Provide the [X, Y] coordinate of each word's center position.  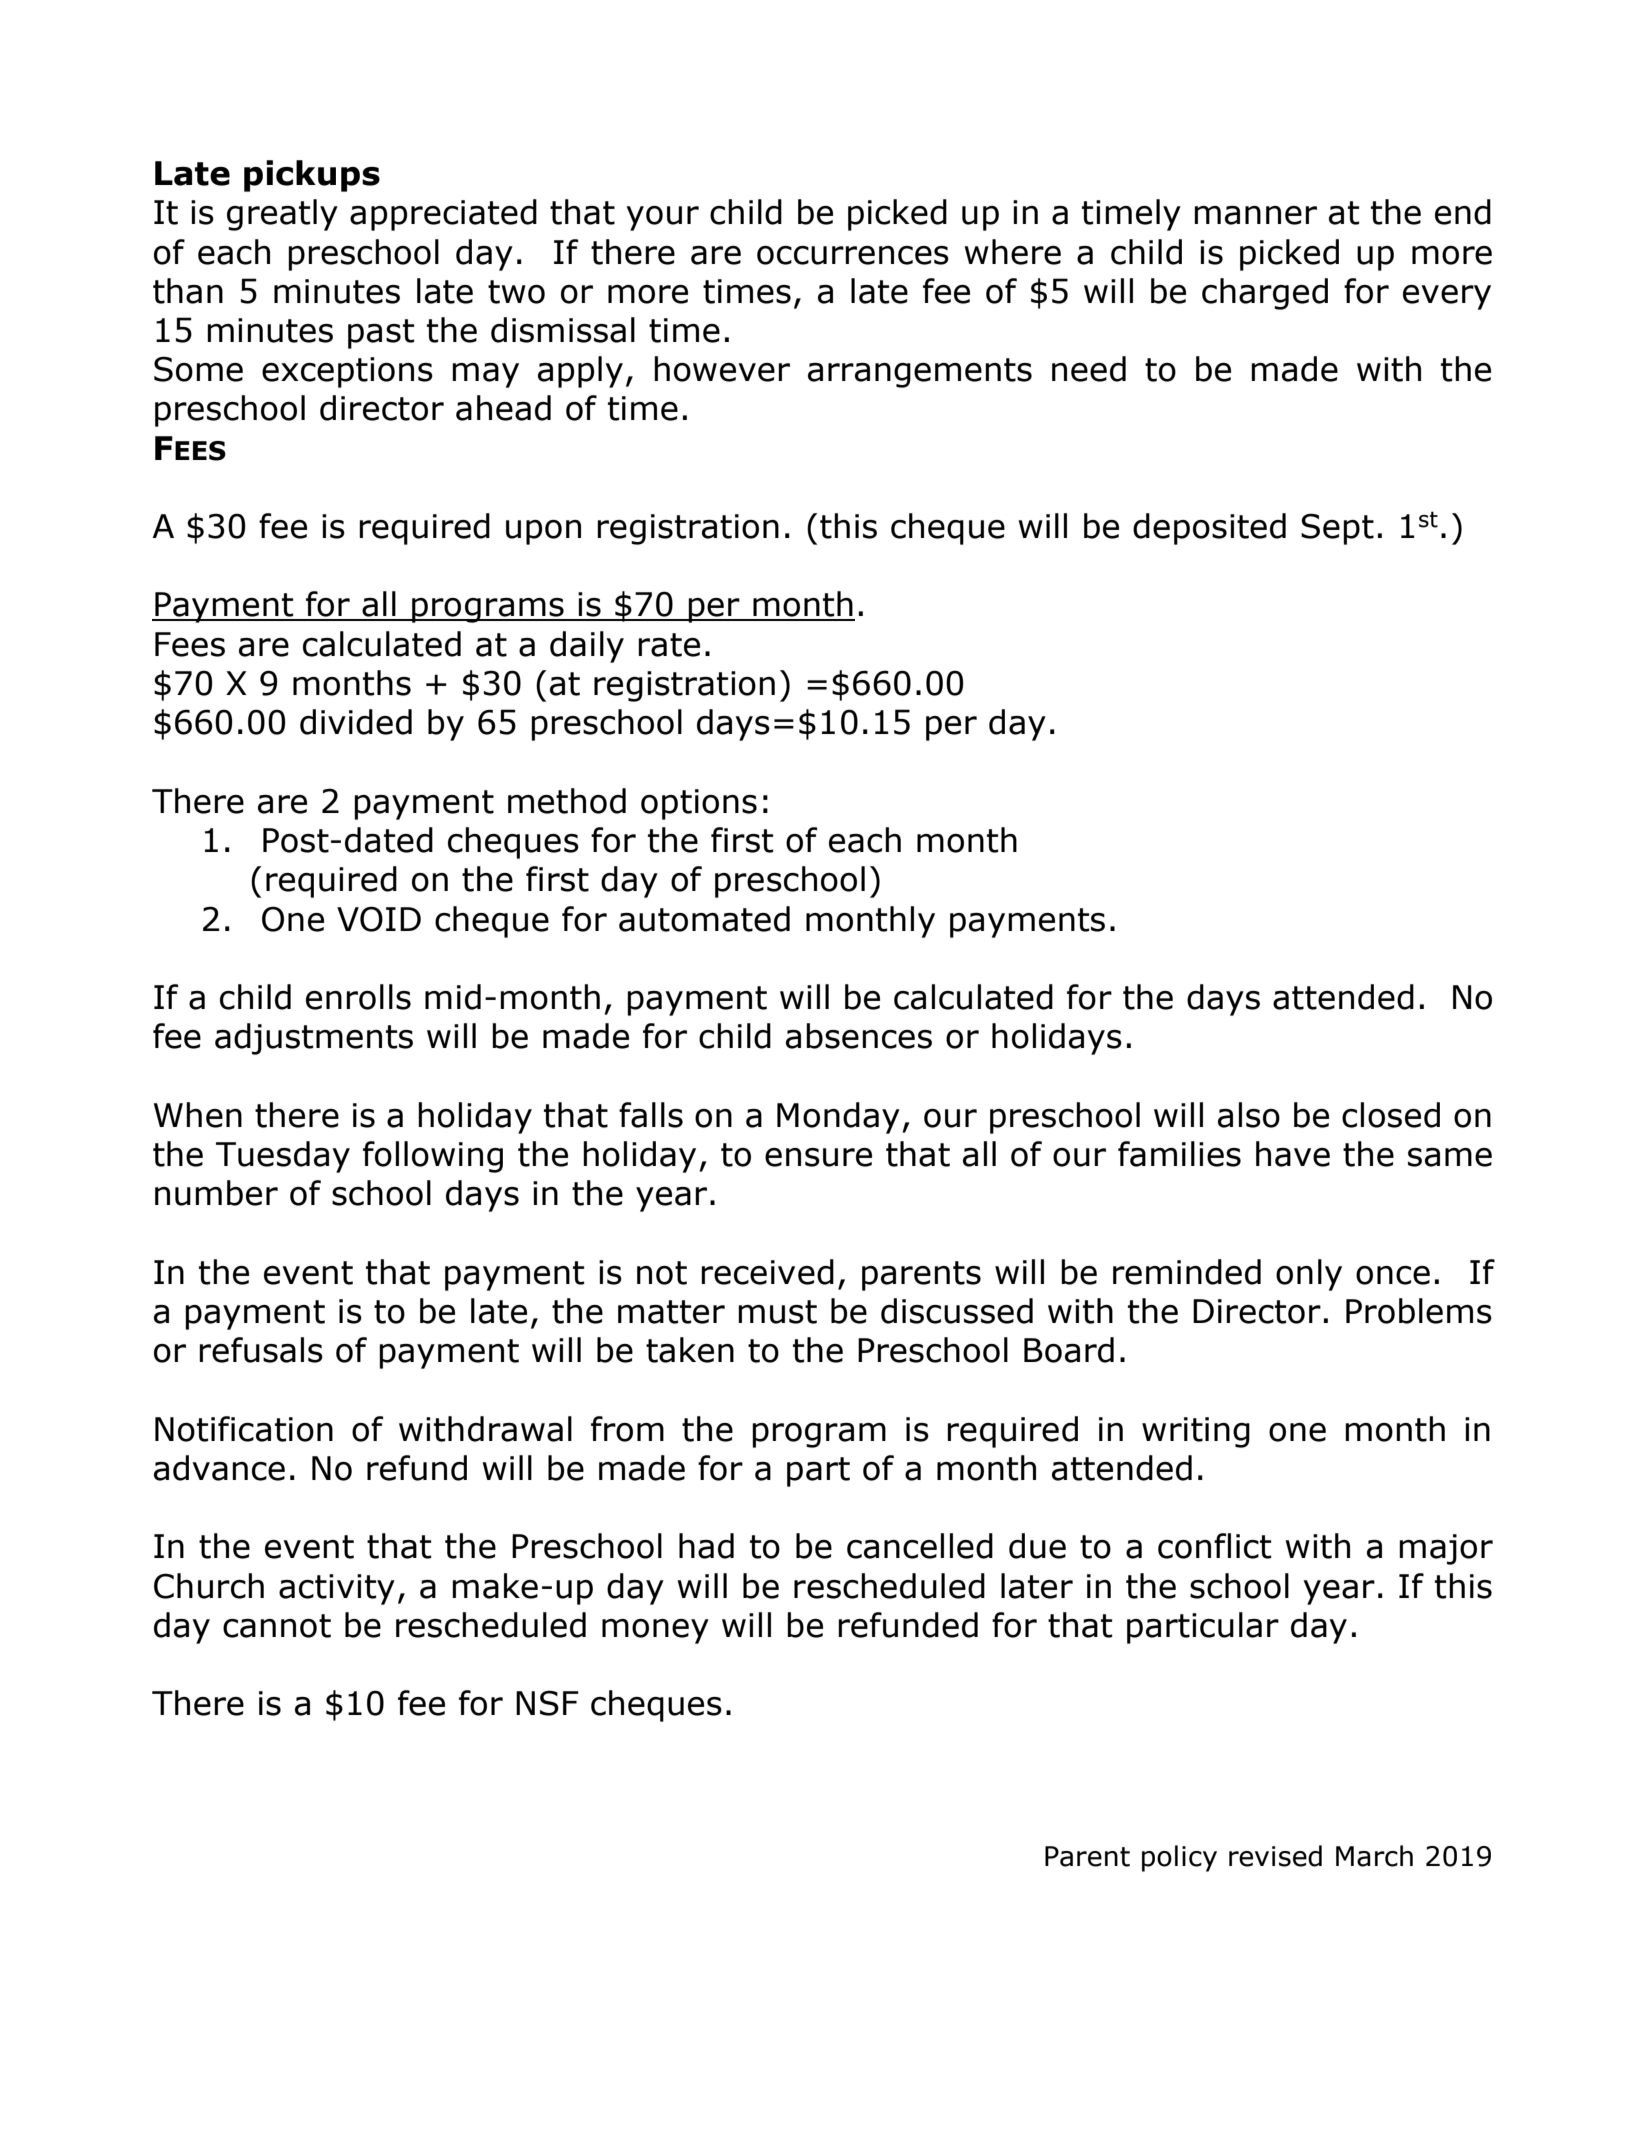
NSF [547, 1703]
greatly [282, 215]
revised [1275, 1856]
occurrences [853, 255]
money [655, 1631]
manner [1255, 215]
